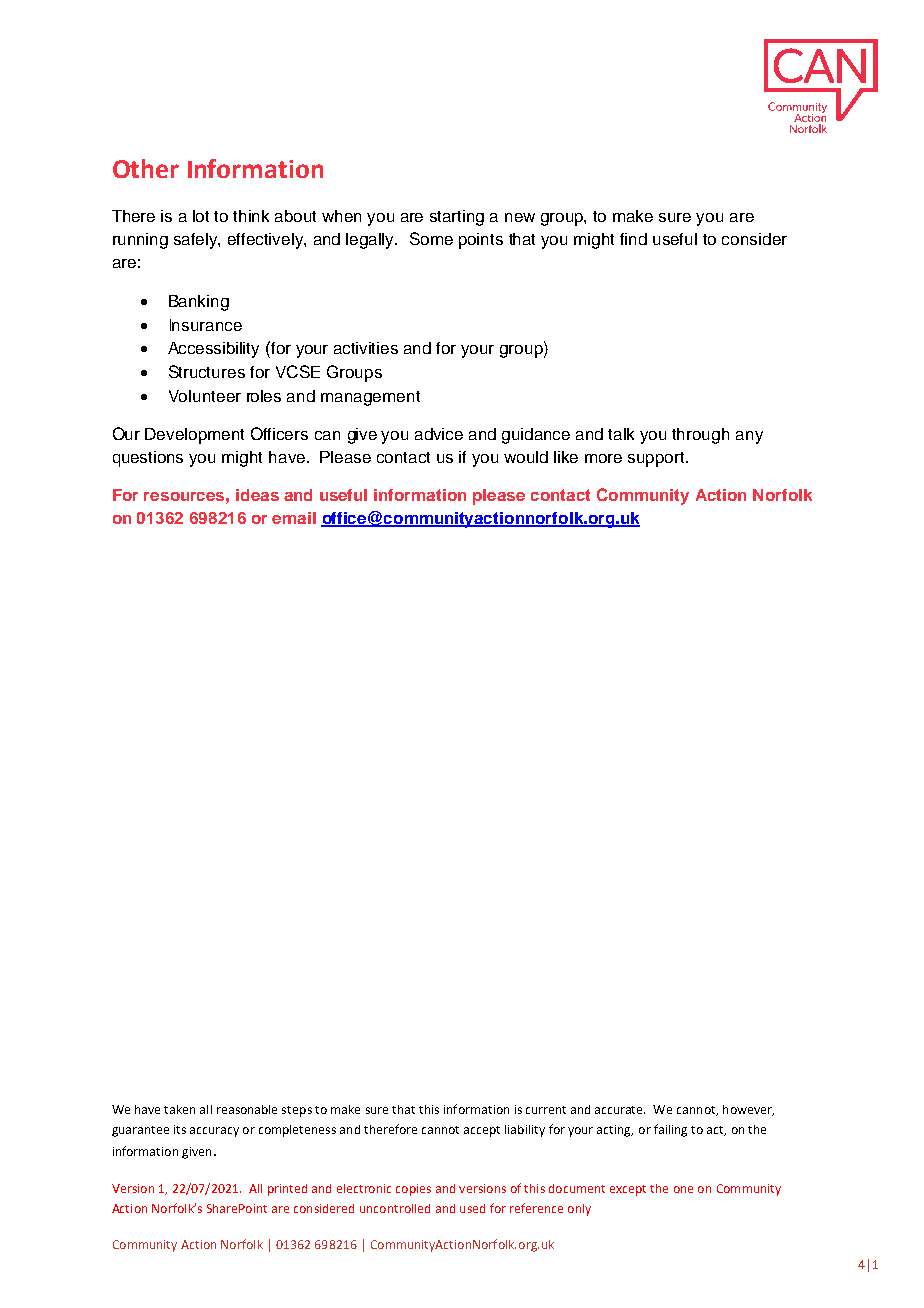  I want to click on email, so click(294, 518).
